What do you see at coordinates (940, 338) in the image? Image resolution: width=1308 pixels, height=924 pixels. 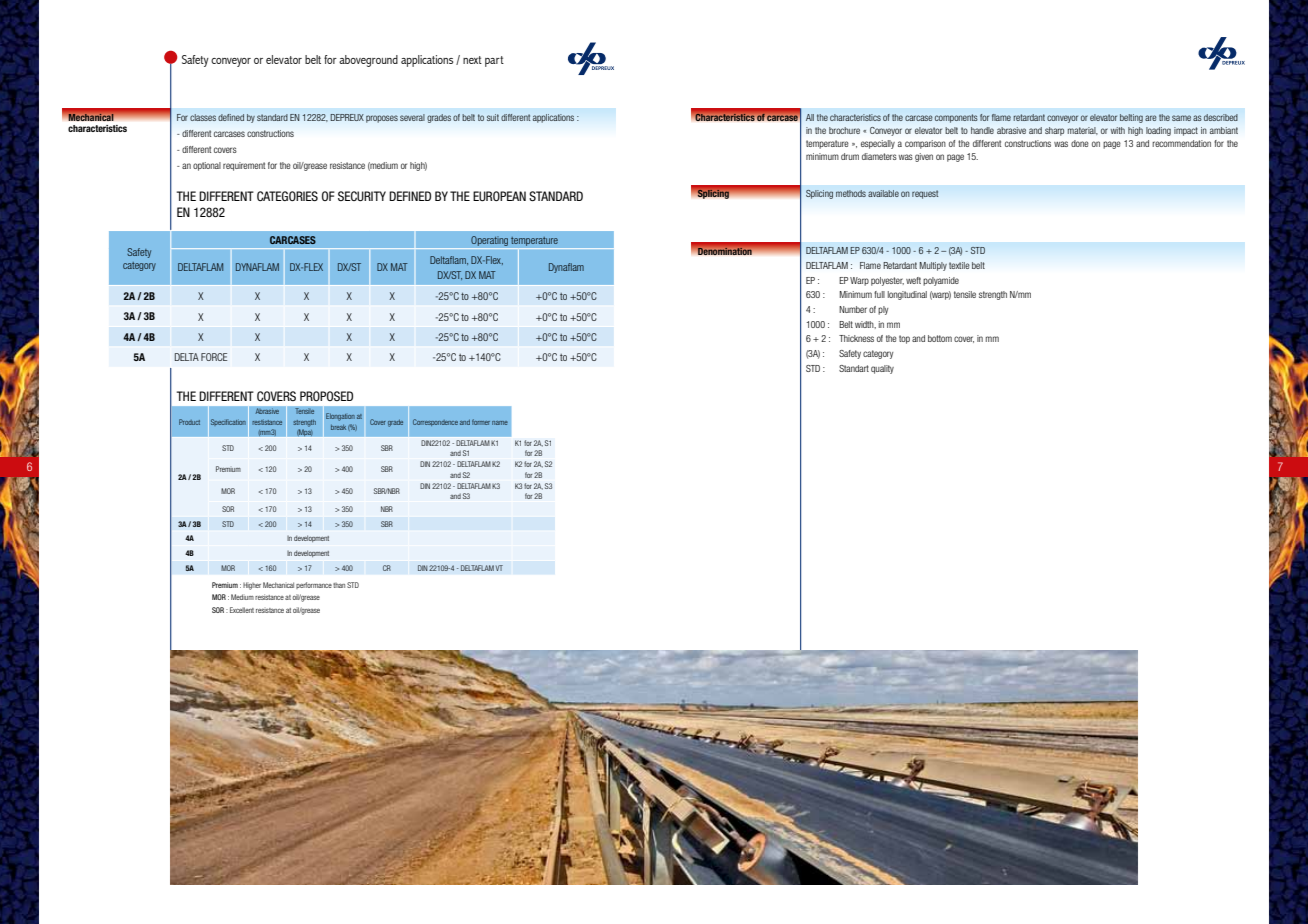 I see `bottom` at bounding box center [940, 338].
